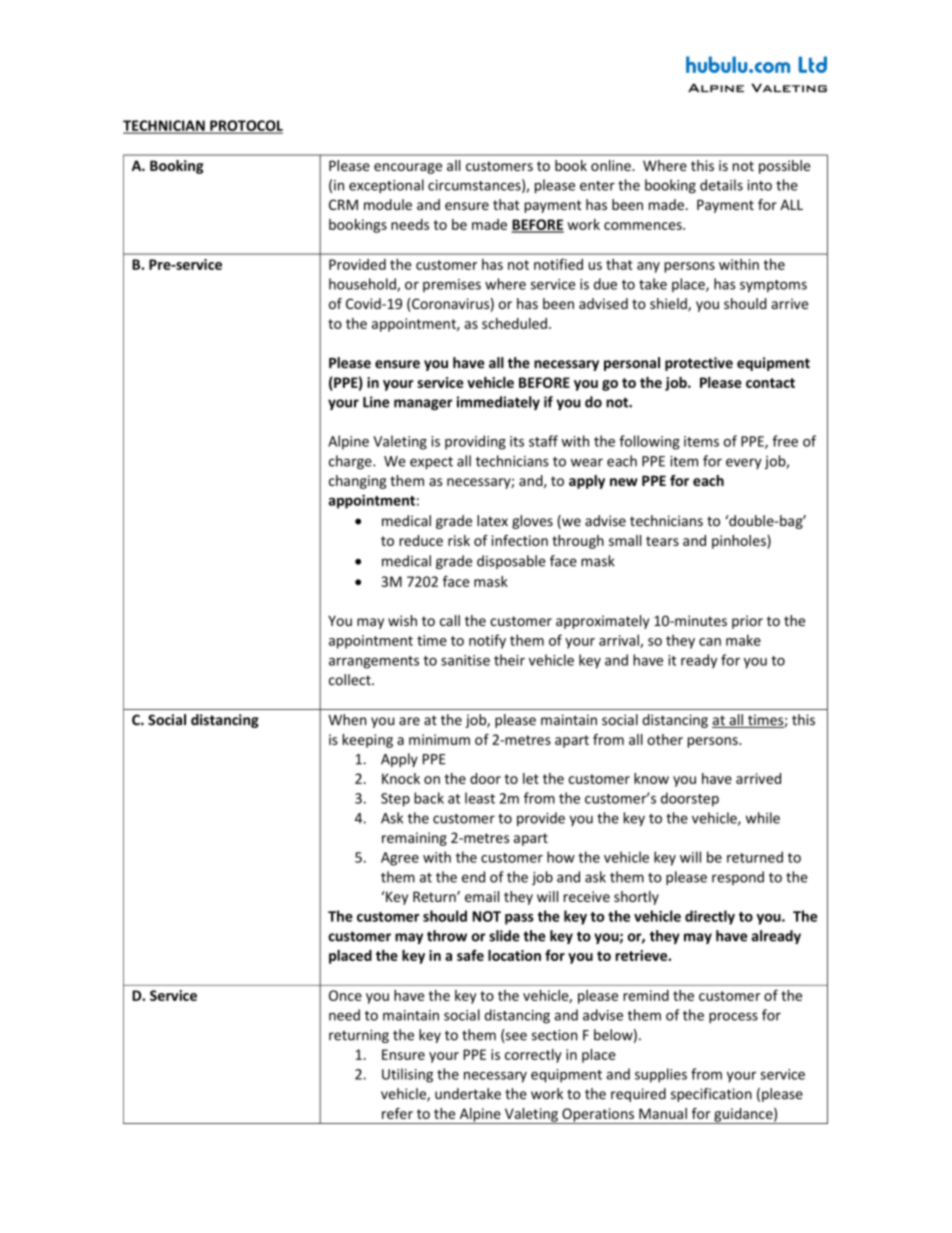  I want to click on specification, so click(711, 1095).
